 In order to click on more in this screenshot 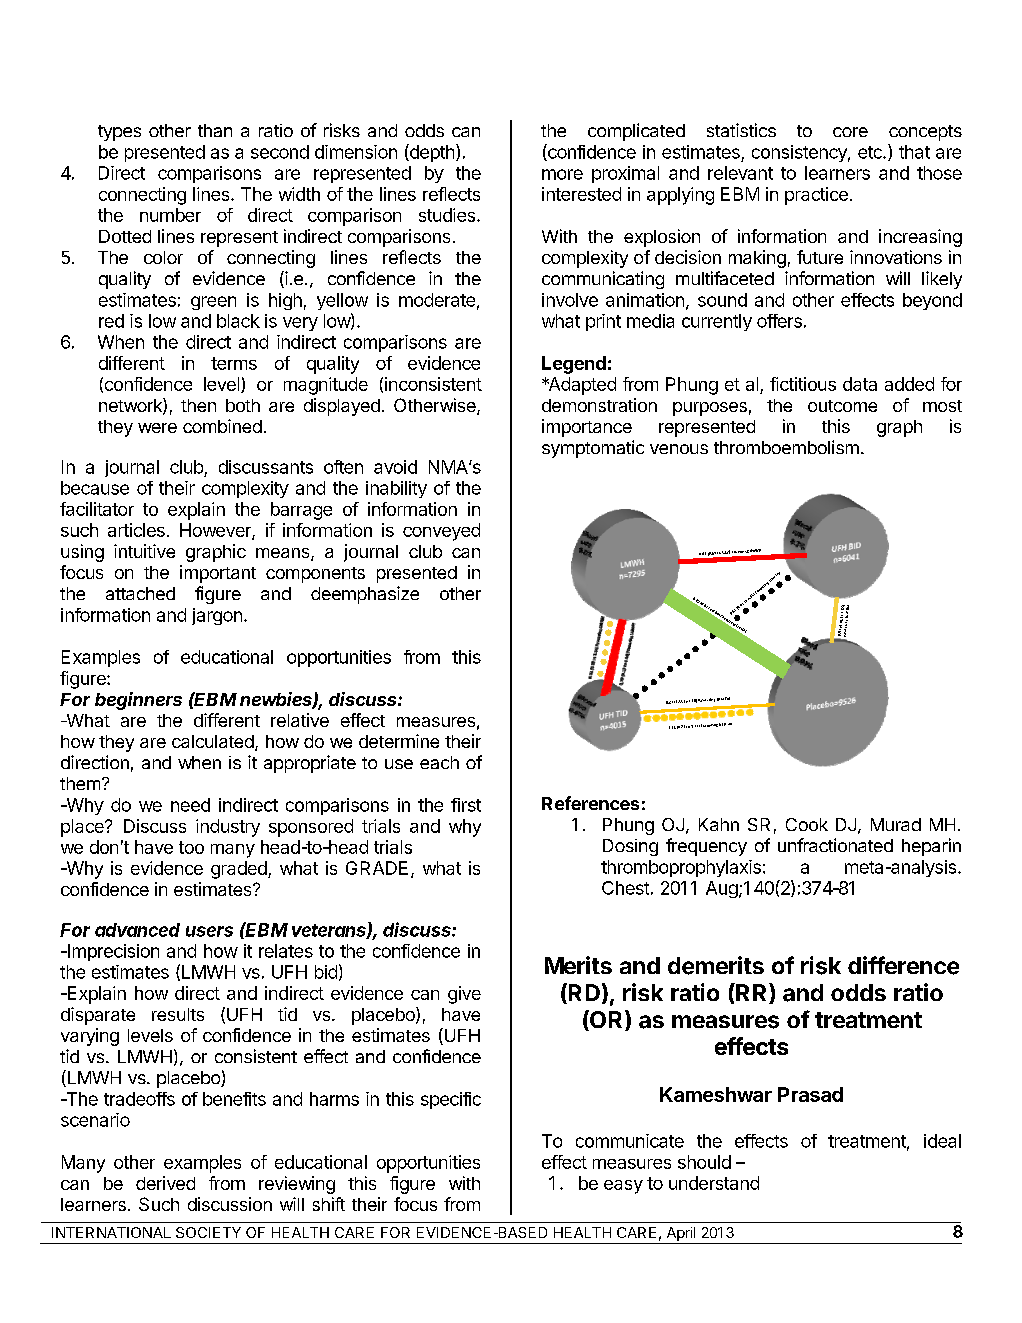, I will do `click(562, 174)`.
